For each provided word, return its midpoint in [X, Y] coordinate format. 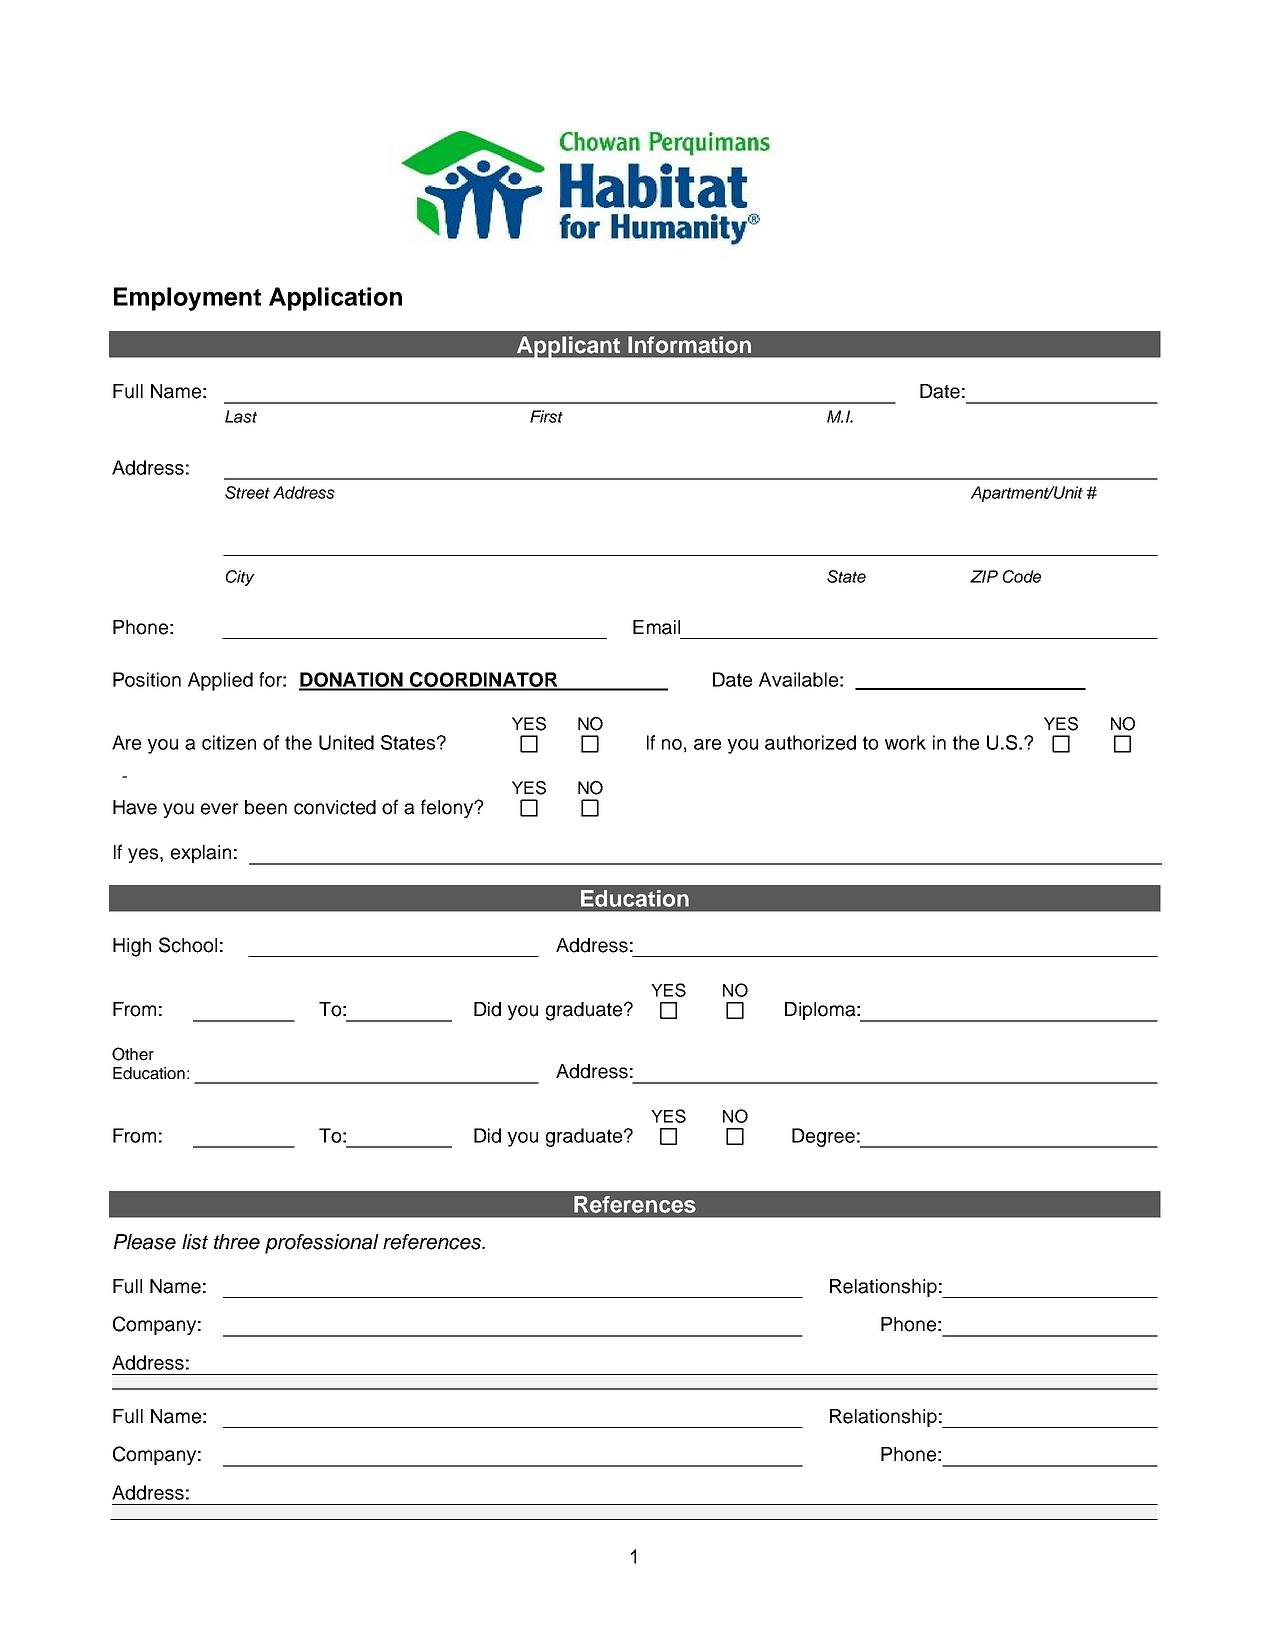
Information [689, 345]
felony [448, 808]
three [237, 1242]
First [546, 416]
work [905, 742]
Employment [187, 299]
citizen [229, 742]
